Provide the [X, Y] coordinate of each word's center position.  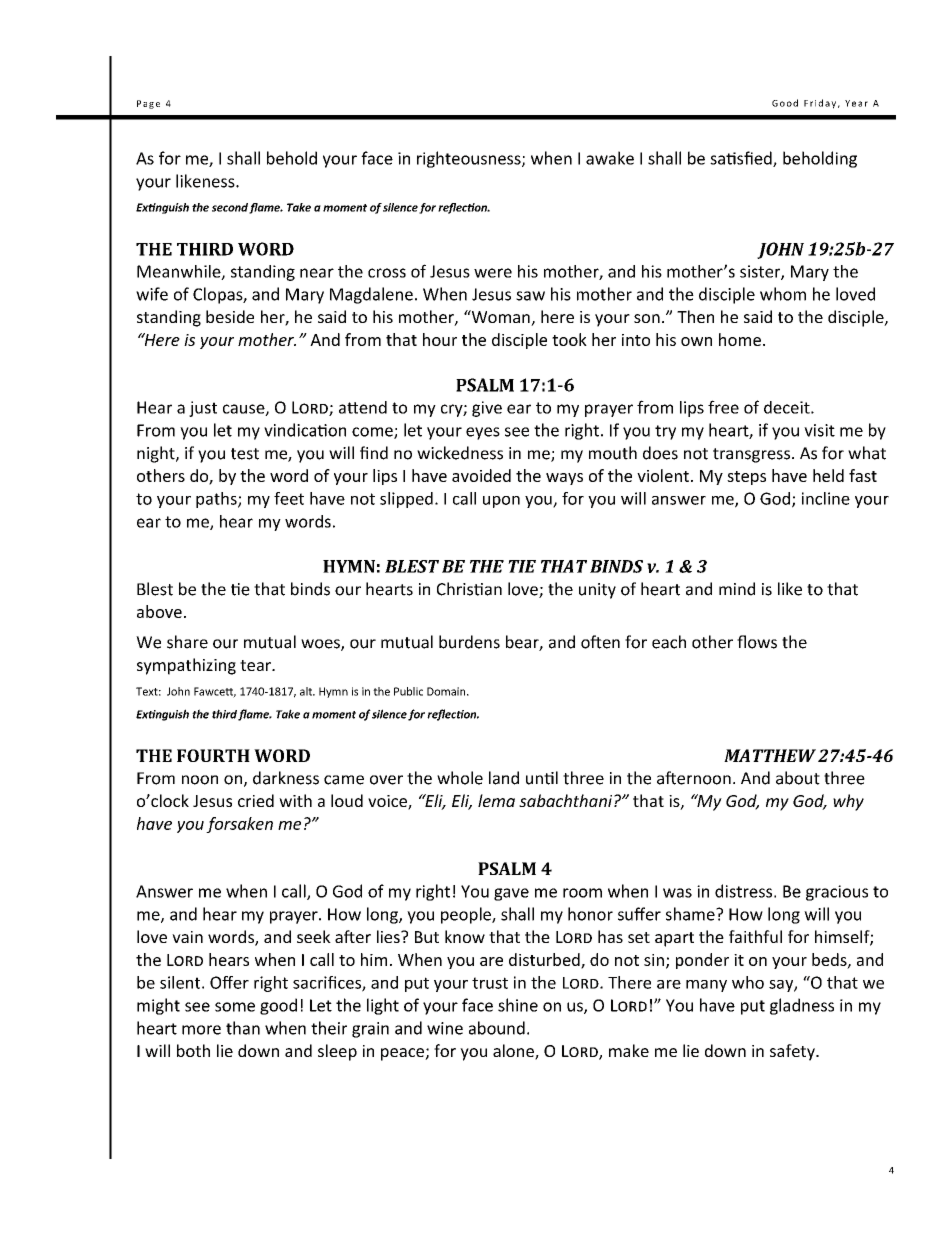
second [230, 207]
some [235, 1007]
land [504, 778]
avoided [481, 475]
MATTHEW [770, 755]
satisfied [742, 159]
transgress [751, 455]
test [245, 454]
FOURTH [213, 755]
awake [610, 158]
